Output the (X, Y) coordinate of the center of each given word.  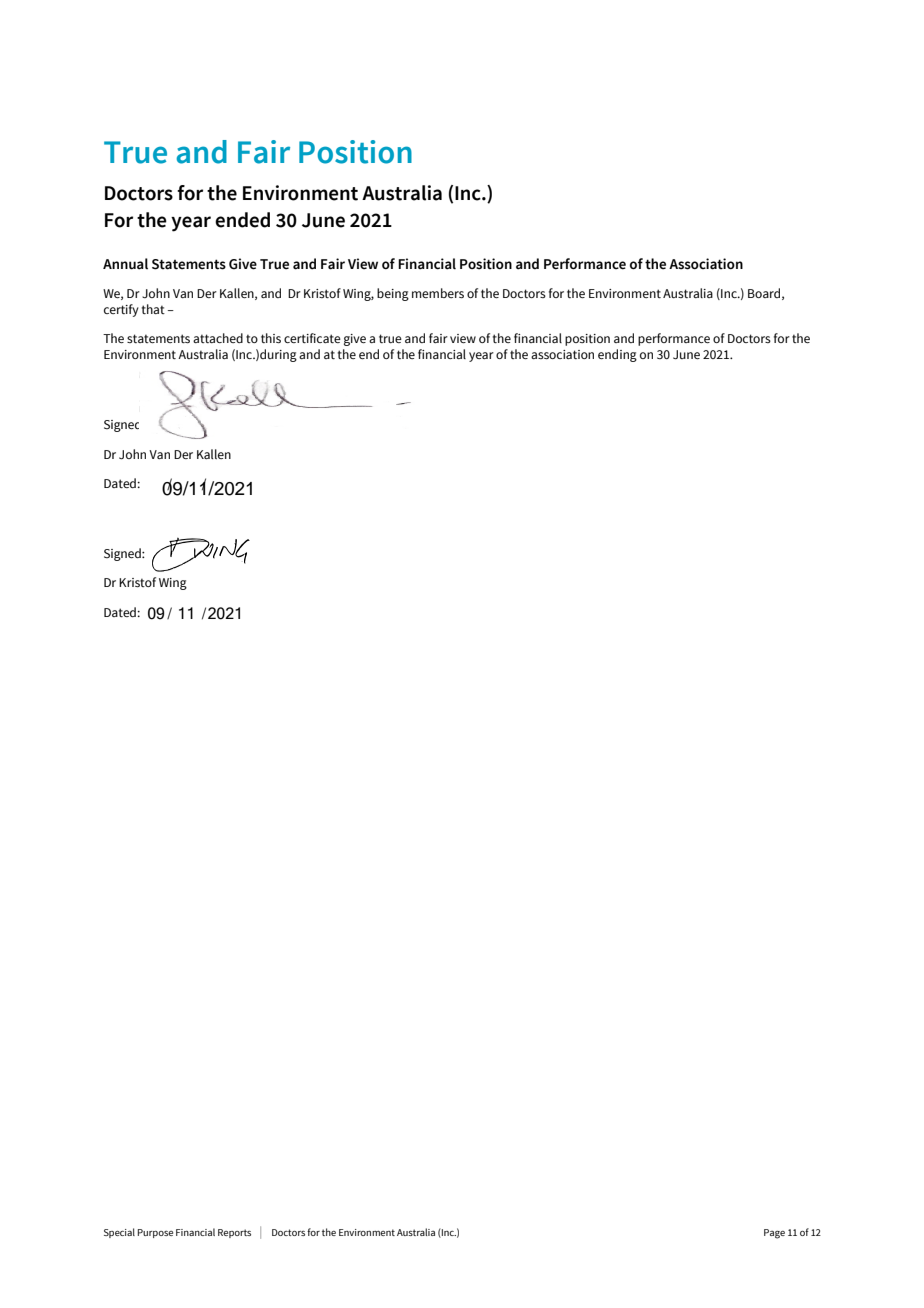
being (393, 294)
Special (119, 1233)
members (438, 293)
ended (242, 220)
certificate (312, 338)
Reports (234, 1233)
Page (774, 1234)
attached (218, 338)
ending (617, 355)
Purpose (155, 1233)
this (271, 338)
